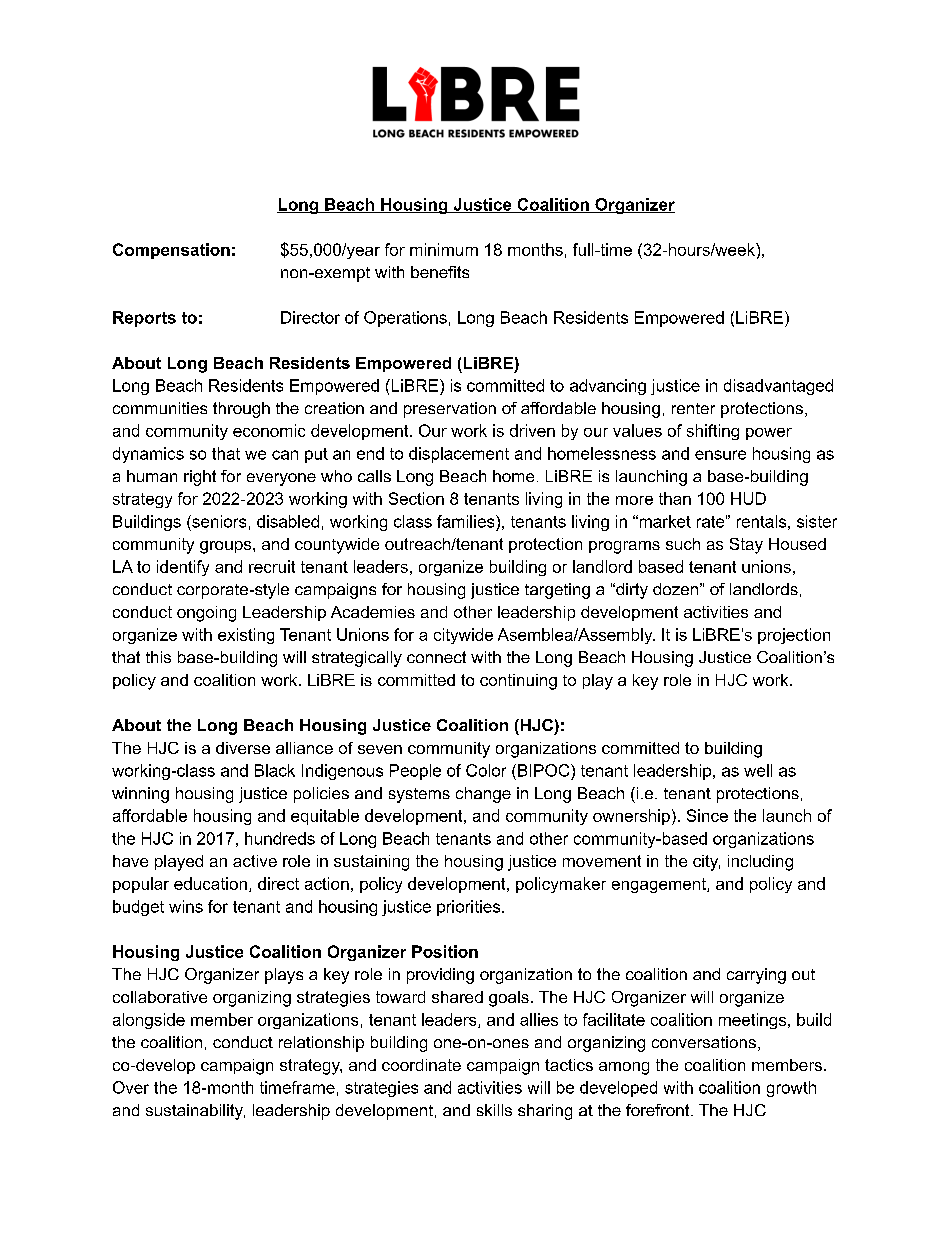 The height and width of the screenshot is (1233, 952). I want to click on displacement, so click(459, 455).
